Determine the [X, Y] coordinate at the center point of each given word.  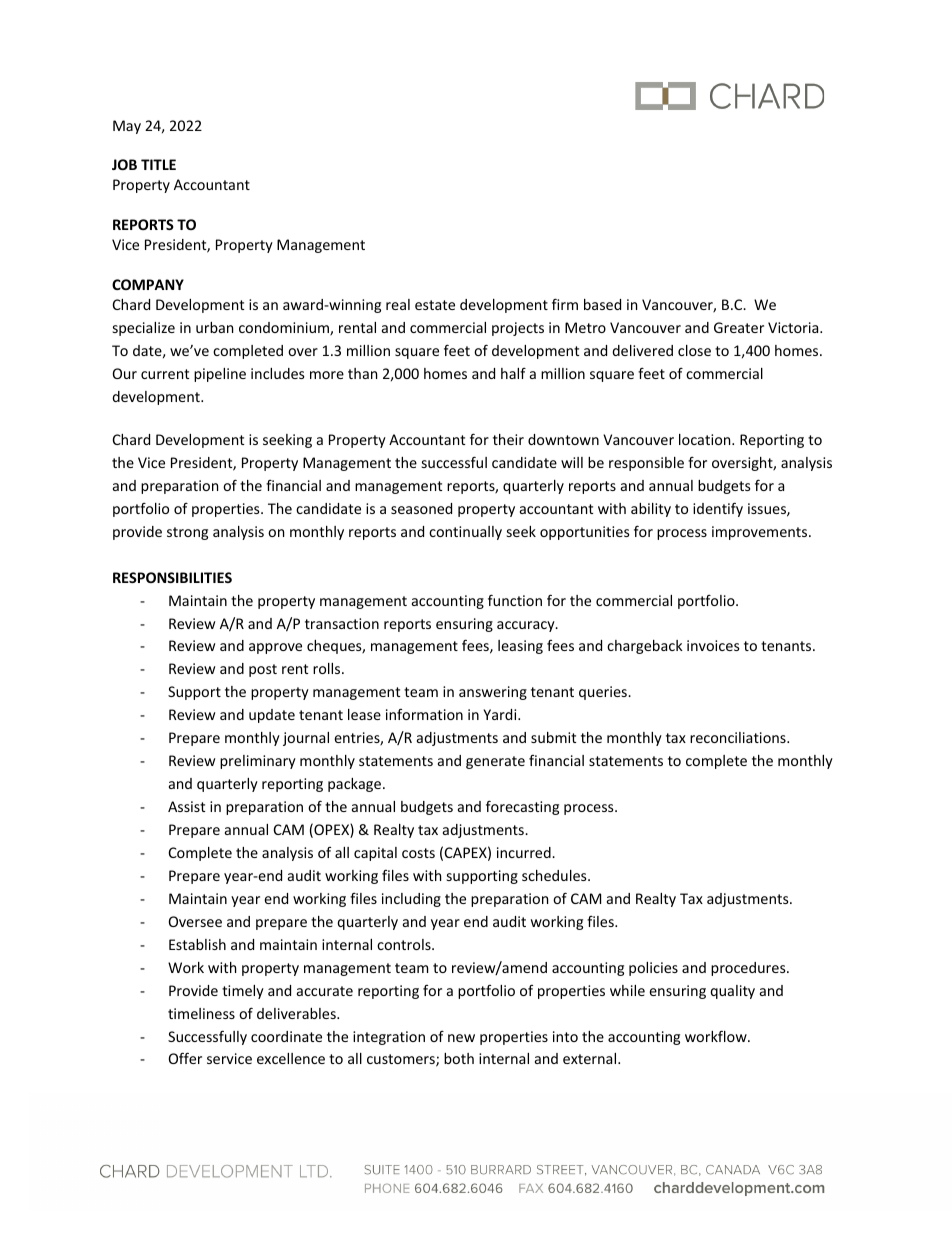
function [515, 600]
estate [435, 305]
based [602, 304]
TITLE [158, 164]
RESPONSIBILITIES [172, 577]
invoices [713, 645]
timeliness [201, 1013]
